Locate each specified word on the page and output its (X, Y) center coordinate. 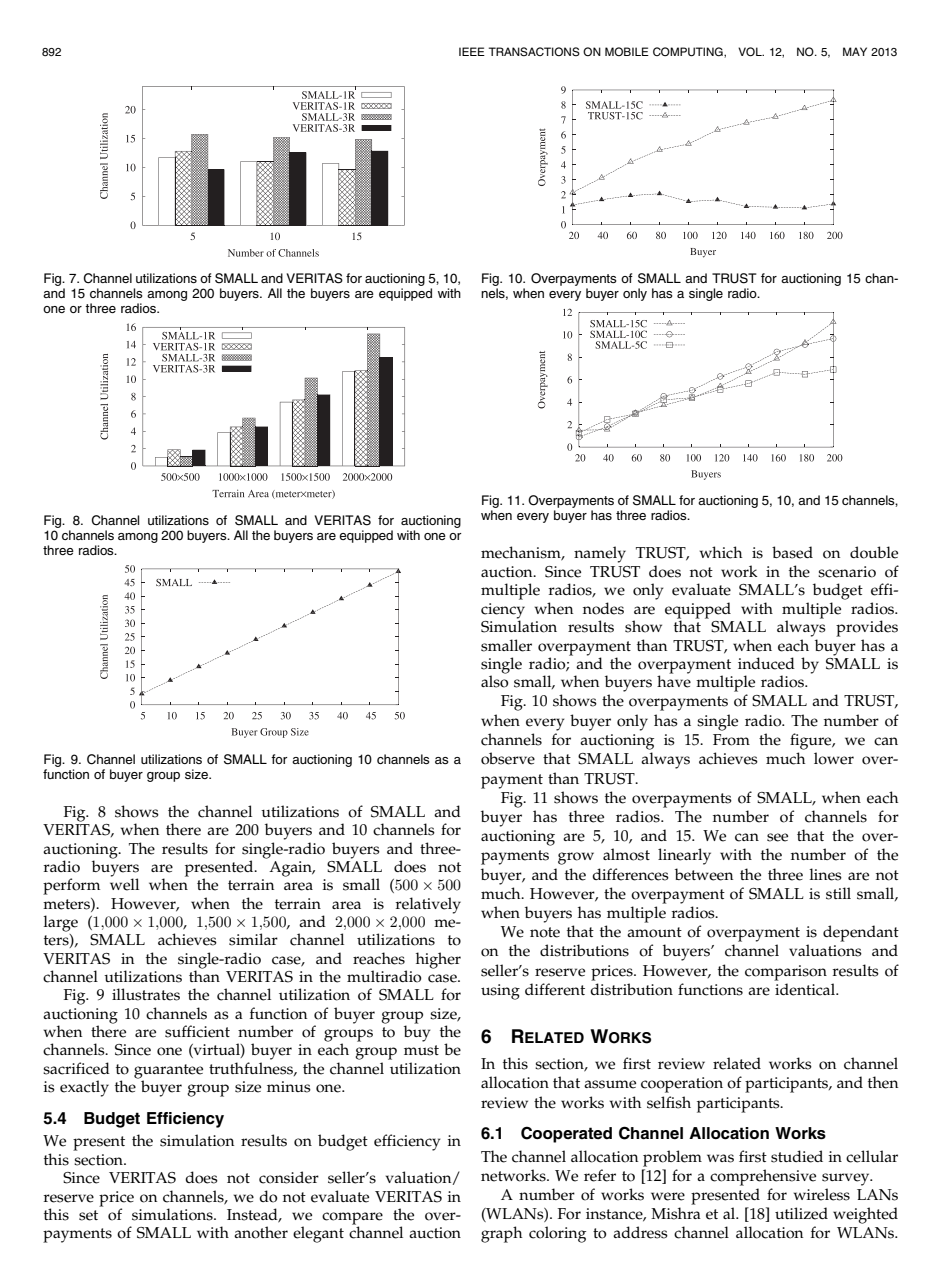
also (494, 681)
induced (766, 663)
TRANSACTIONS (534, 51)
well (124, 884)
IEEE (472, 51)
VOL (751, 51)
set (88, 1215)
